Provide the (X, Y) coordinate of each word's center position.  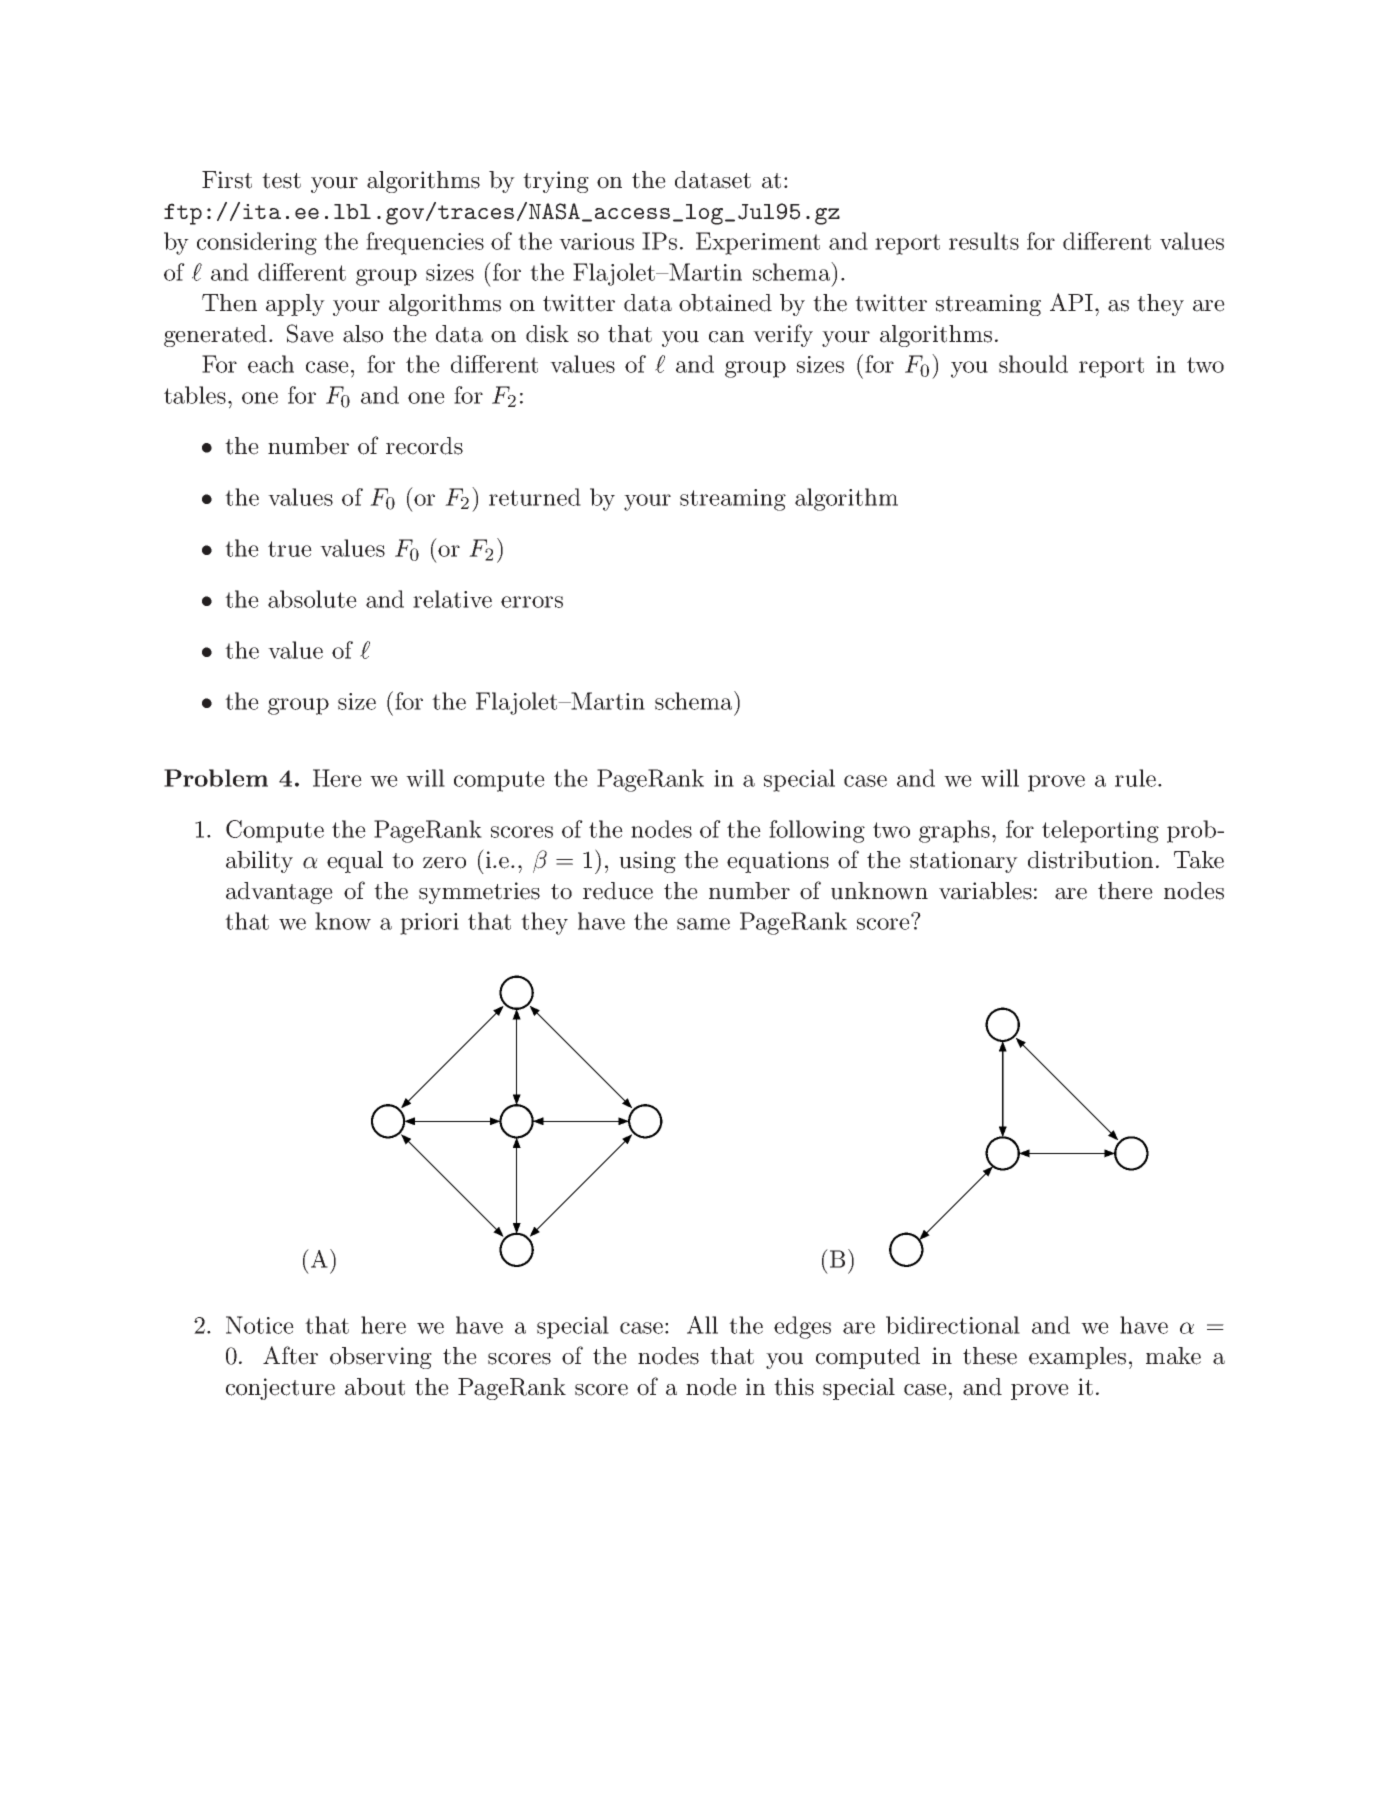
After (290, 1355)
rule (1135, 778)
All (702, 1325)
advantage (279, 893)
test (281, 181)
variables (985, 891)
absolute (312, 599)
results (984, 241)
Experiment (758, 243)
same (703, 924)
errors (532, 602)
